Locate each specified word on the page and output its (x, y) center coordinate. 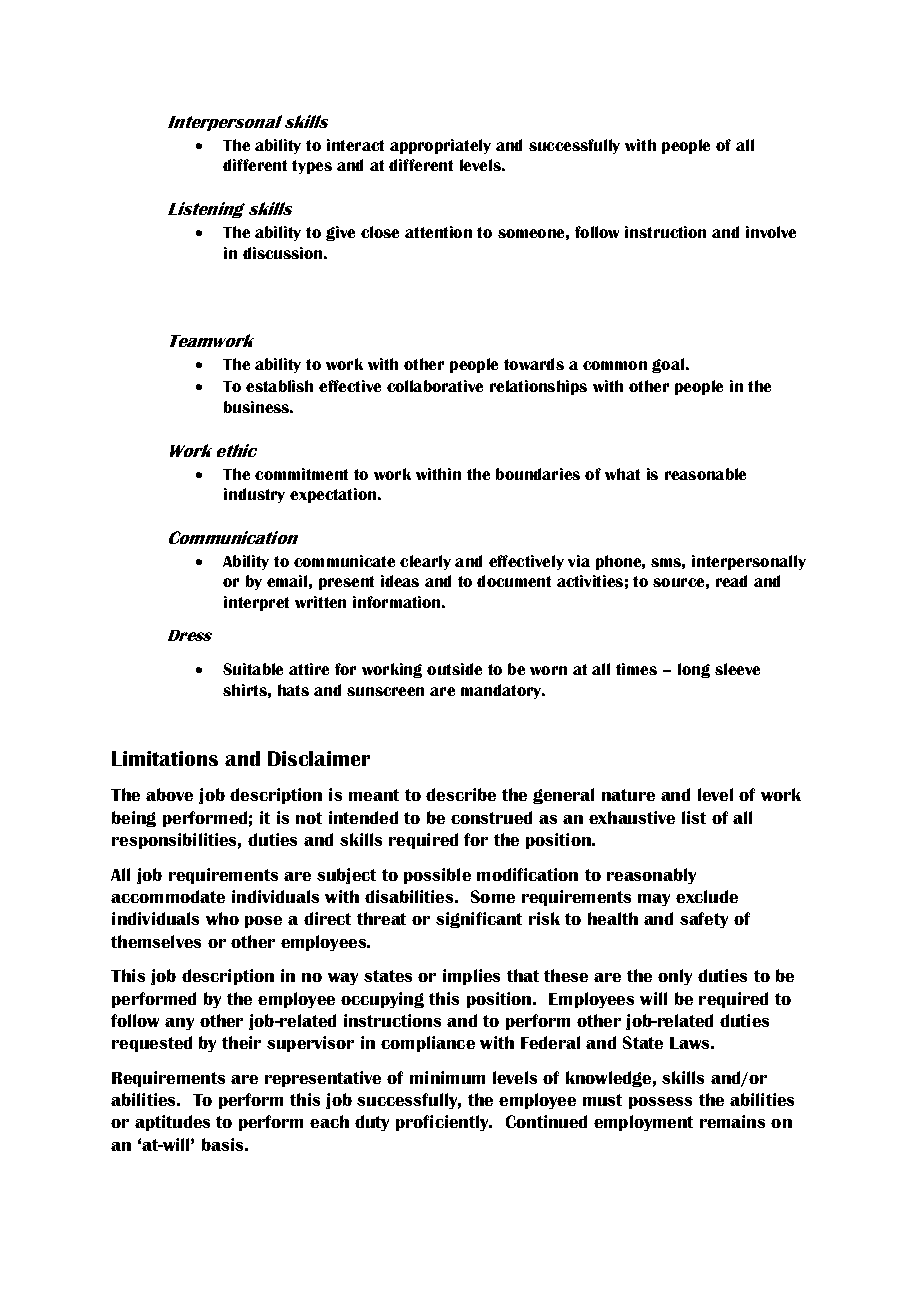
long (694, 670)
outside (454, 669)
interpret (256, 603)
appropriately (440, 146)
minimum (447, 1077)
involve (771, 232)
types (312, 167)
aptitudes (172, 1123)
